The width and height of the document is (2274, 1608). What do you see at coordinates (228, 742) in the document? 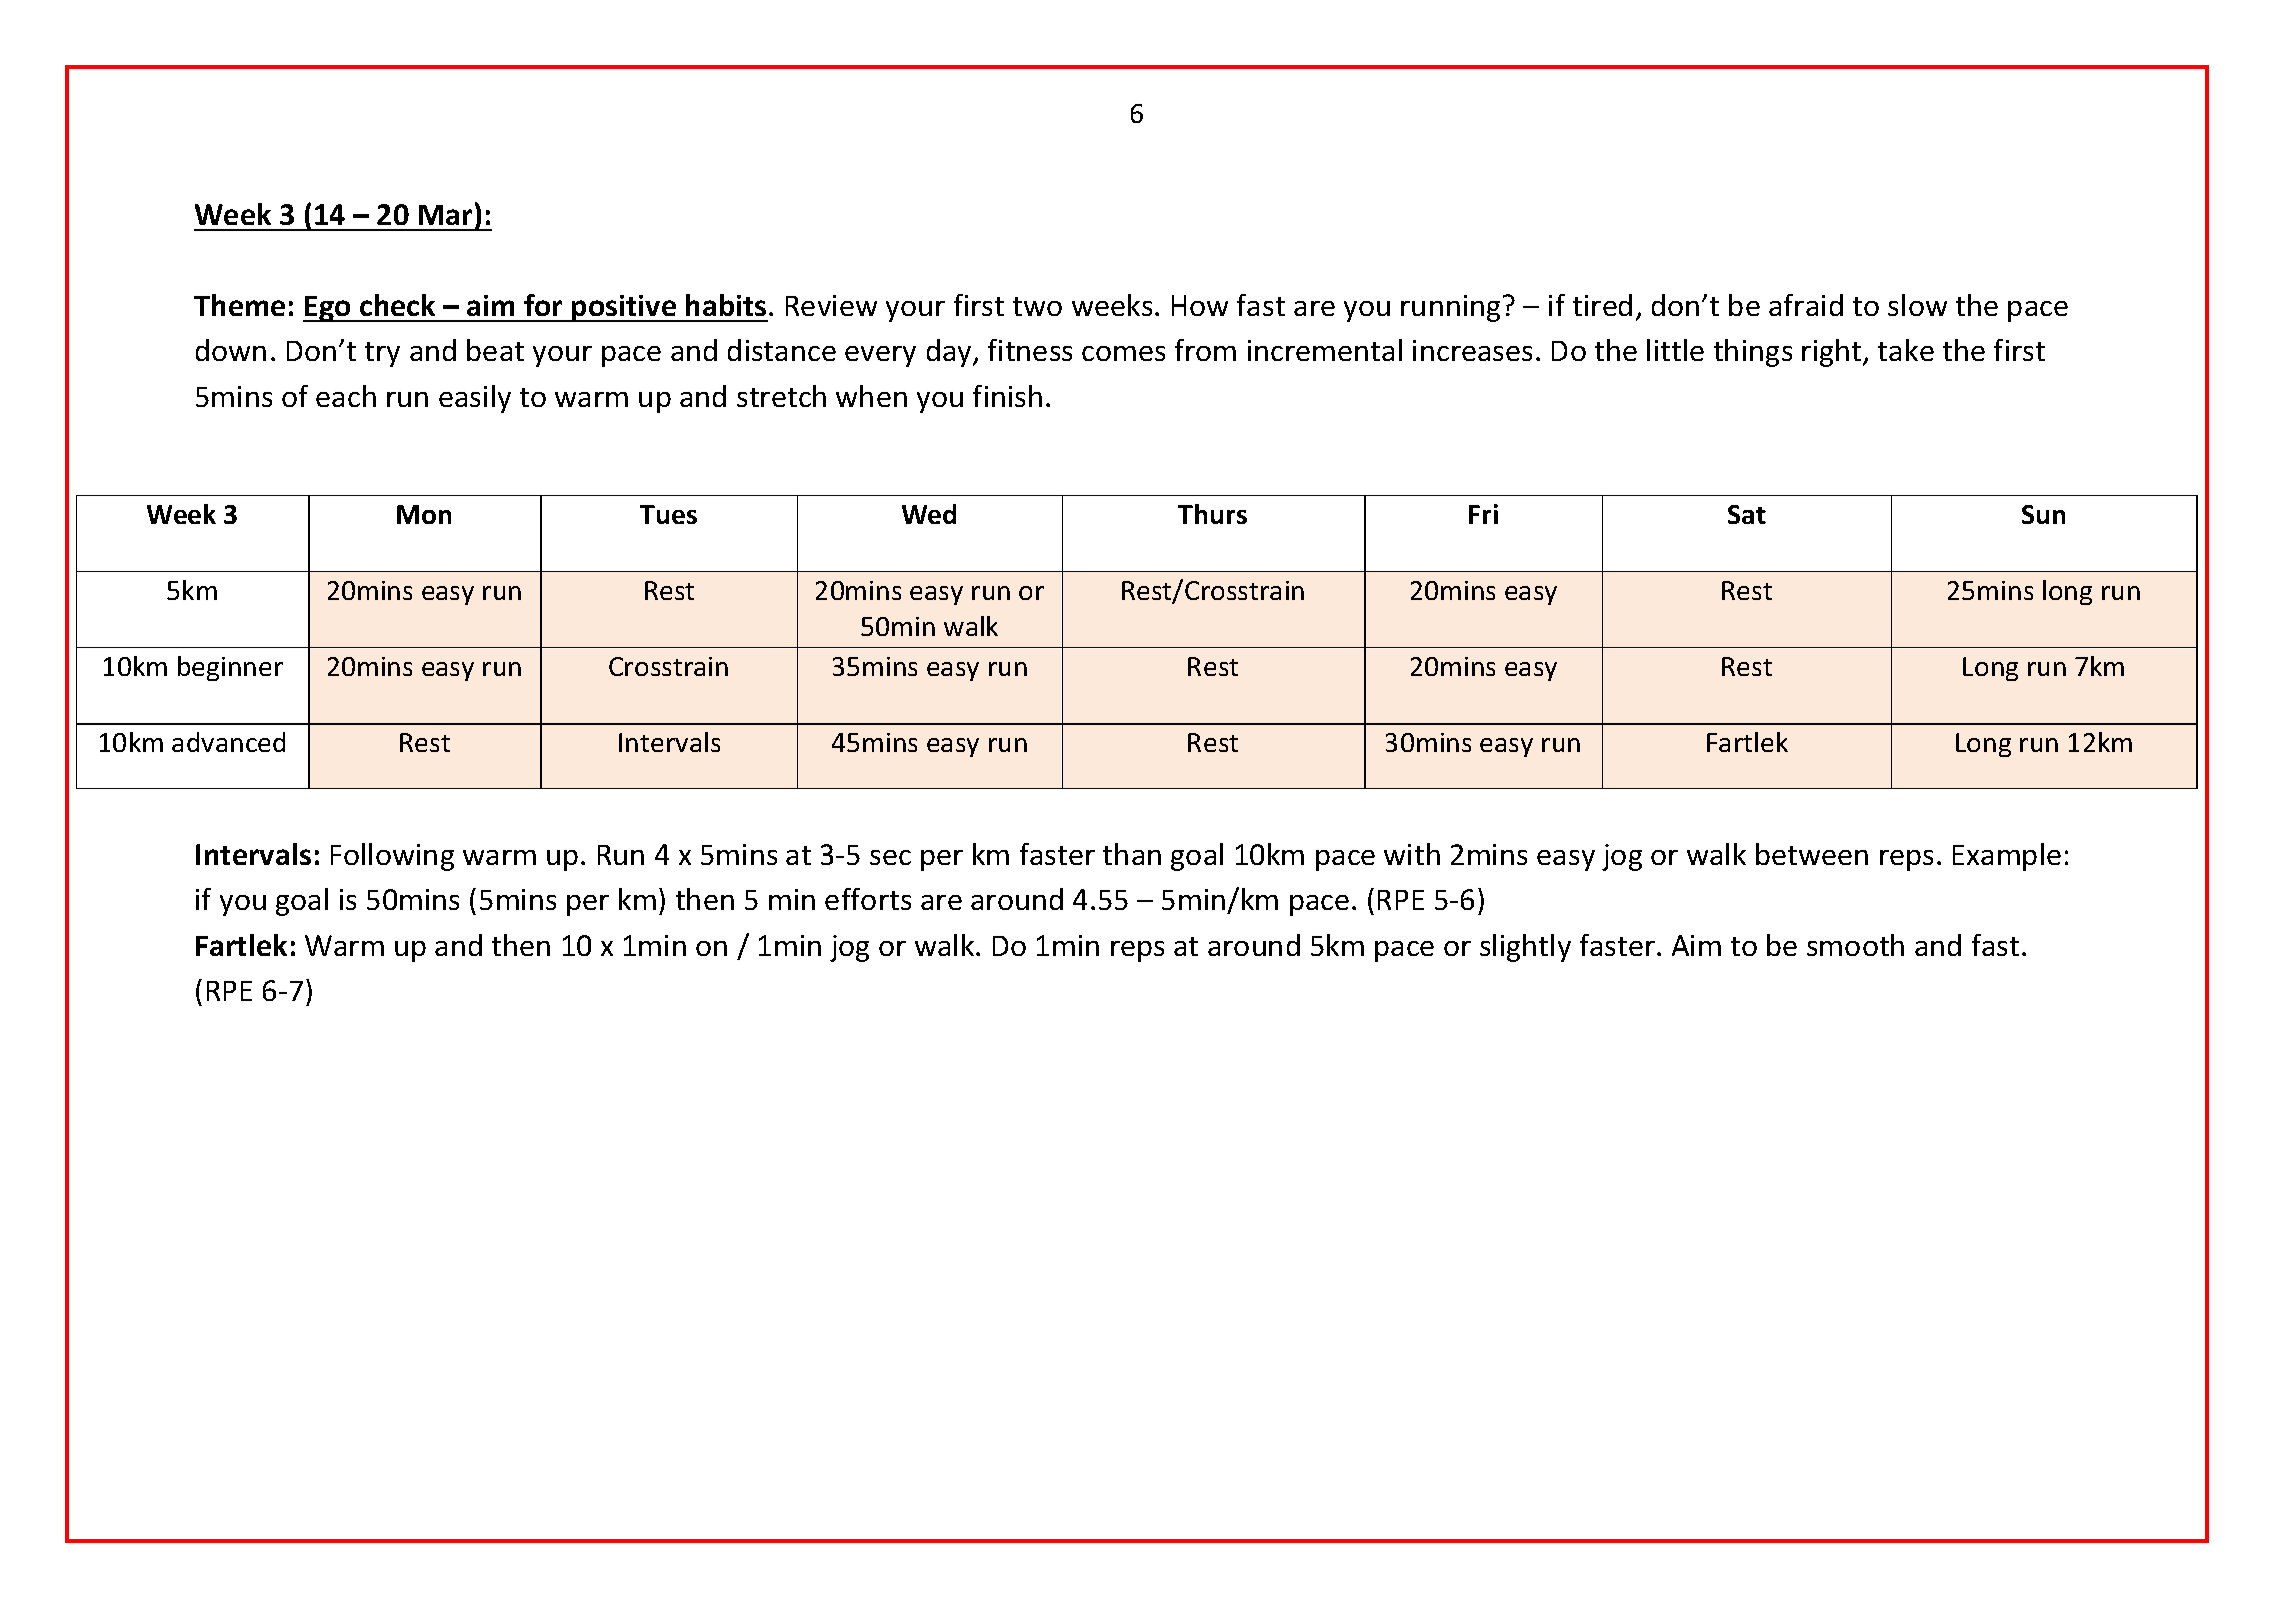
I see `advanced` at bounding box center [228, 742].
